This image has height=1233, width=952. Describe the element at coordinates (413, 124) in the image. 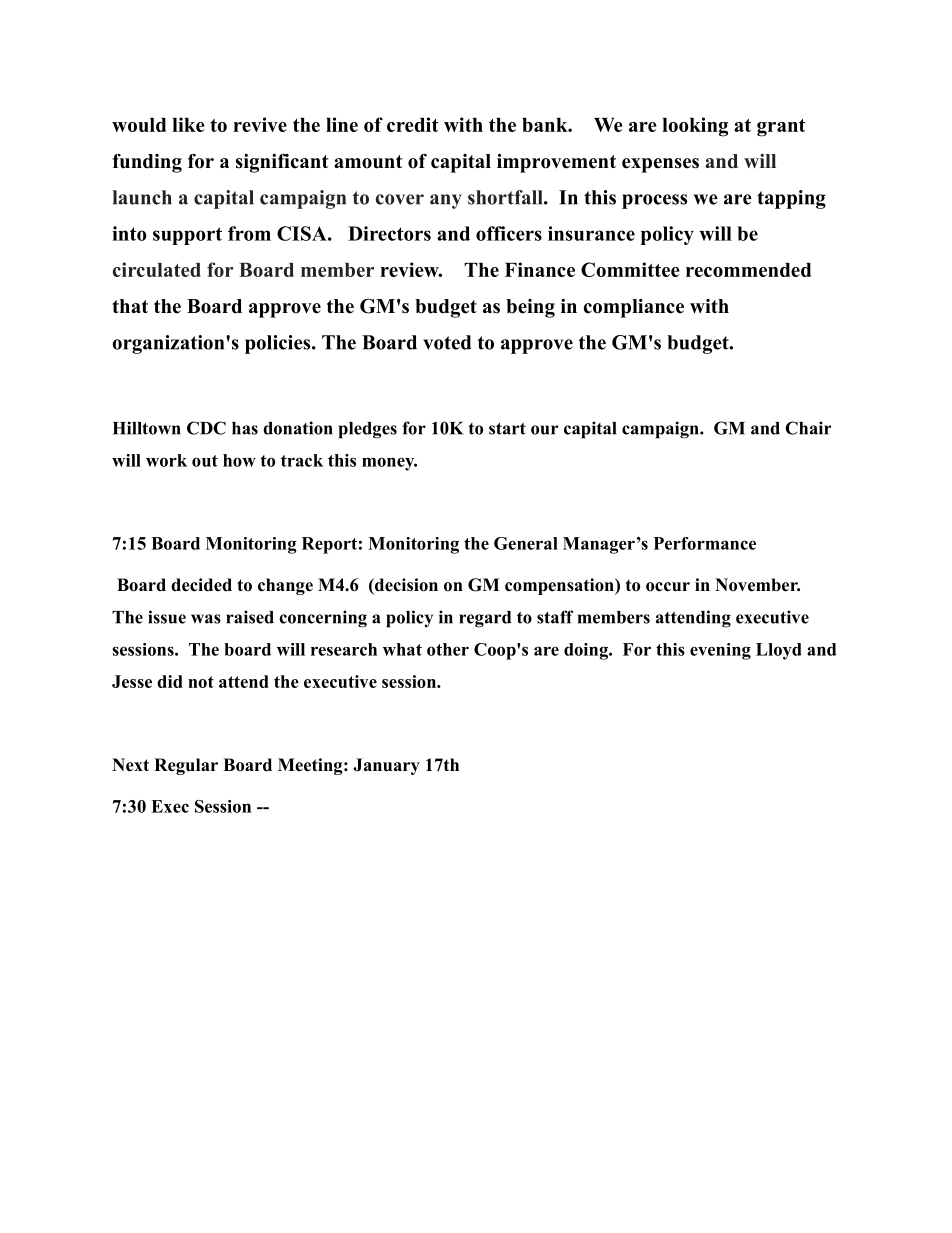

I see `credit` at that location.
